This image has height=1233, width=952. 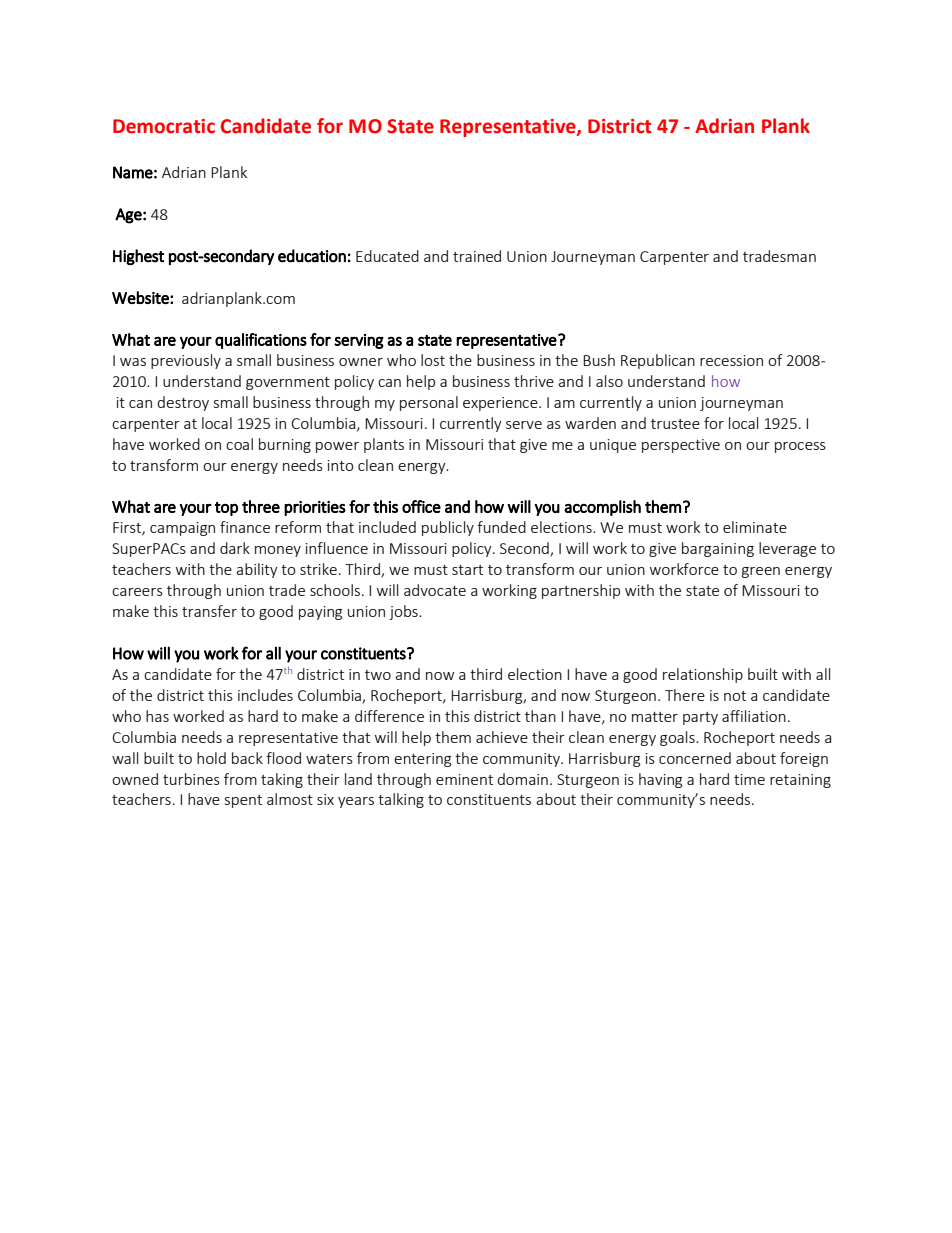 I want to click on Democratic, so click(x=164, y=126).
